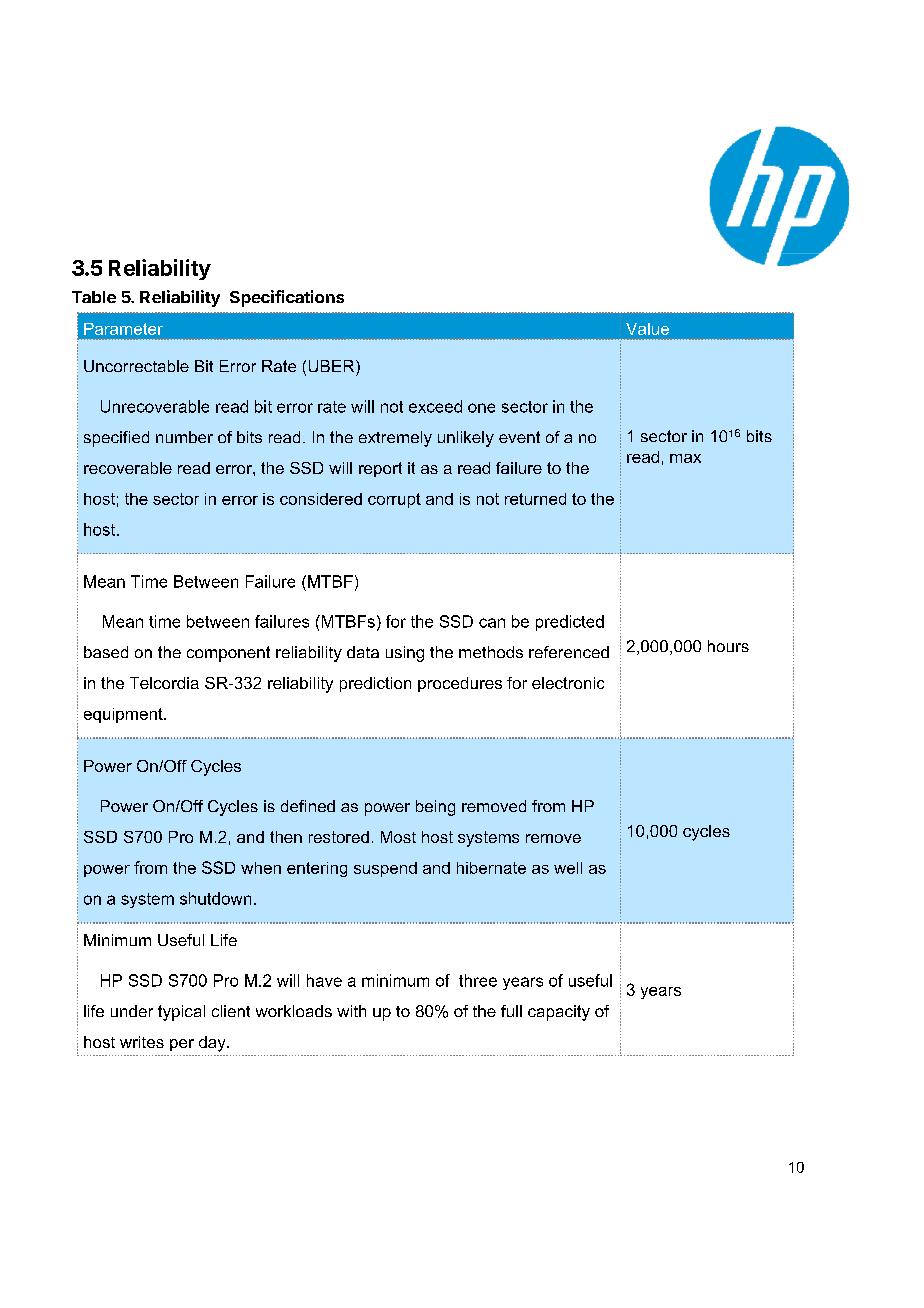 The width and height of the screenshot is (924, 1308). I want to click on capacity, so click(559, 1013).
